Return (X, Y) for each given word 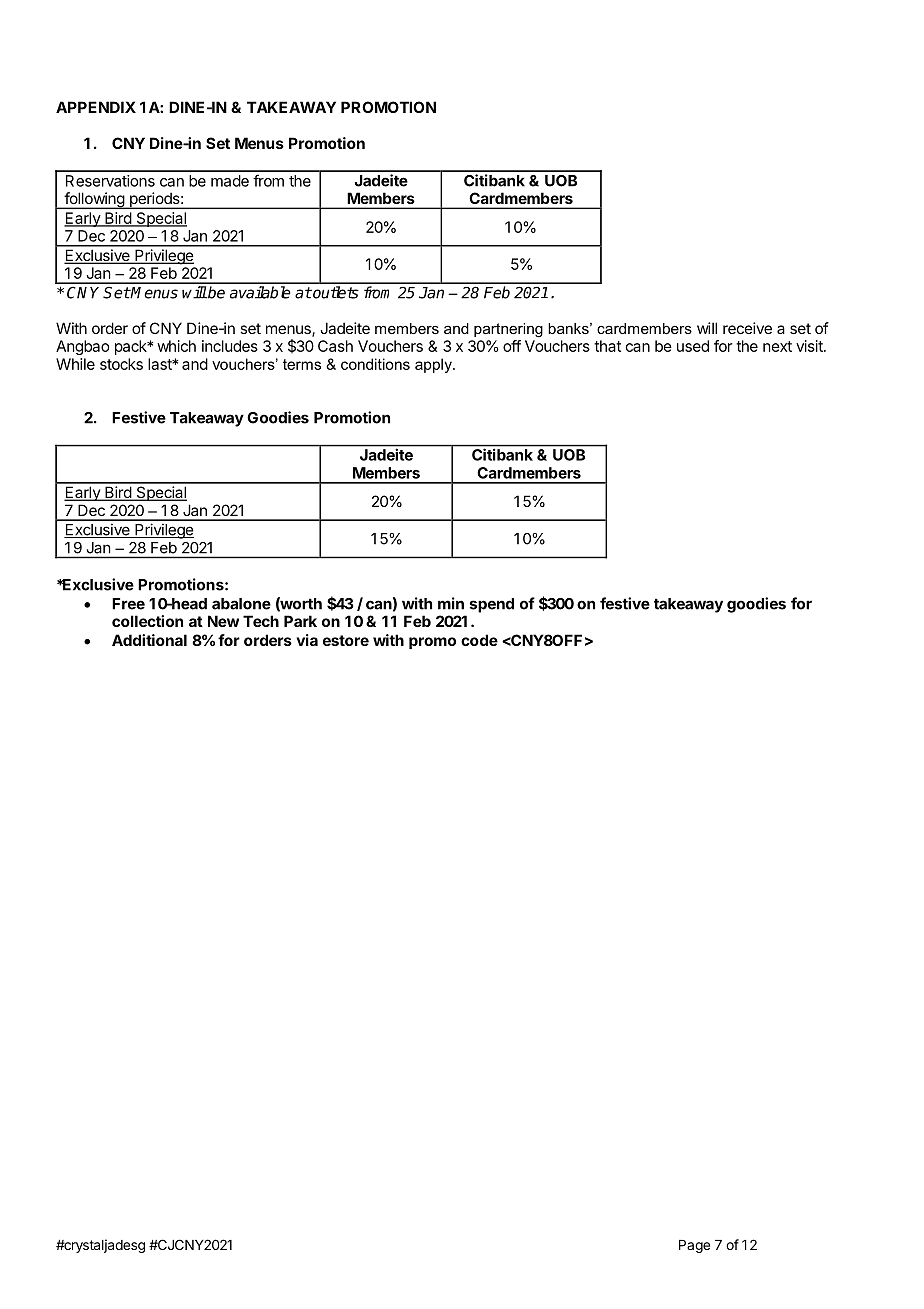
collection (147, 621)
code (479, 640)
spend (492, 605)
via (307, 640)
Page (694, 1246)
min (451, 603)
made (230, 181)
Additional (149, 640)
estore (346, 640)
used (693, 346)
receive (747, 328)
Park (300, 621)
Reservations (110, 181)
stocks (121, 364)
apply (434, 365)
